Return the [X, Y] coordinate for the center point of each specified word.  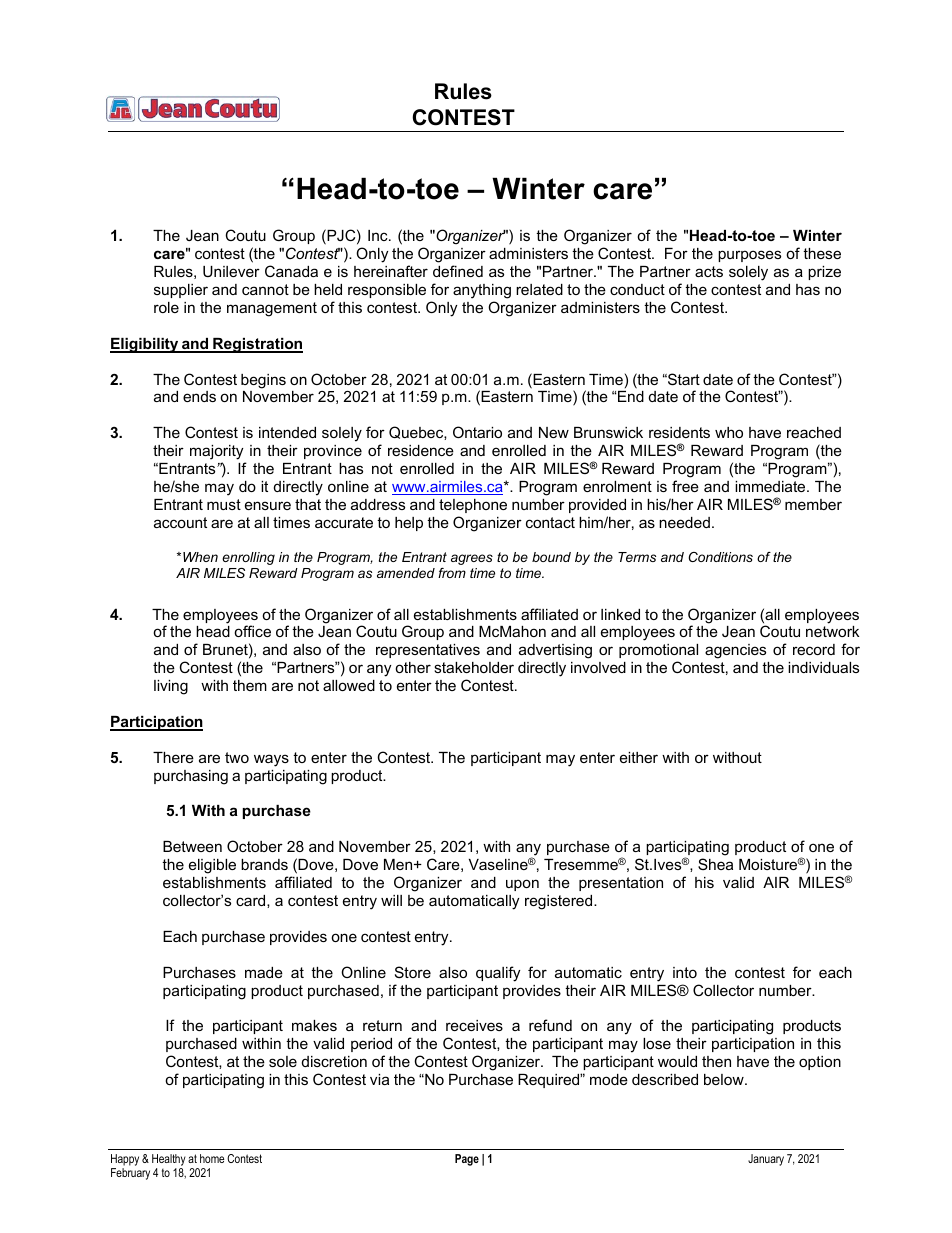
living [171, 687]
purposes [749, 256]
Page [467, 1160]
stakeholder [474, 667]
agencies [735, 651]
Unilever [231, 271]
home [212, 1158]
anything [482, 291]
